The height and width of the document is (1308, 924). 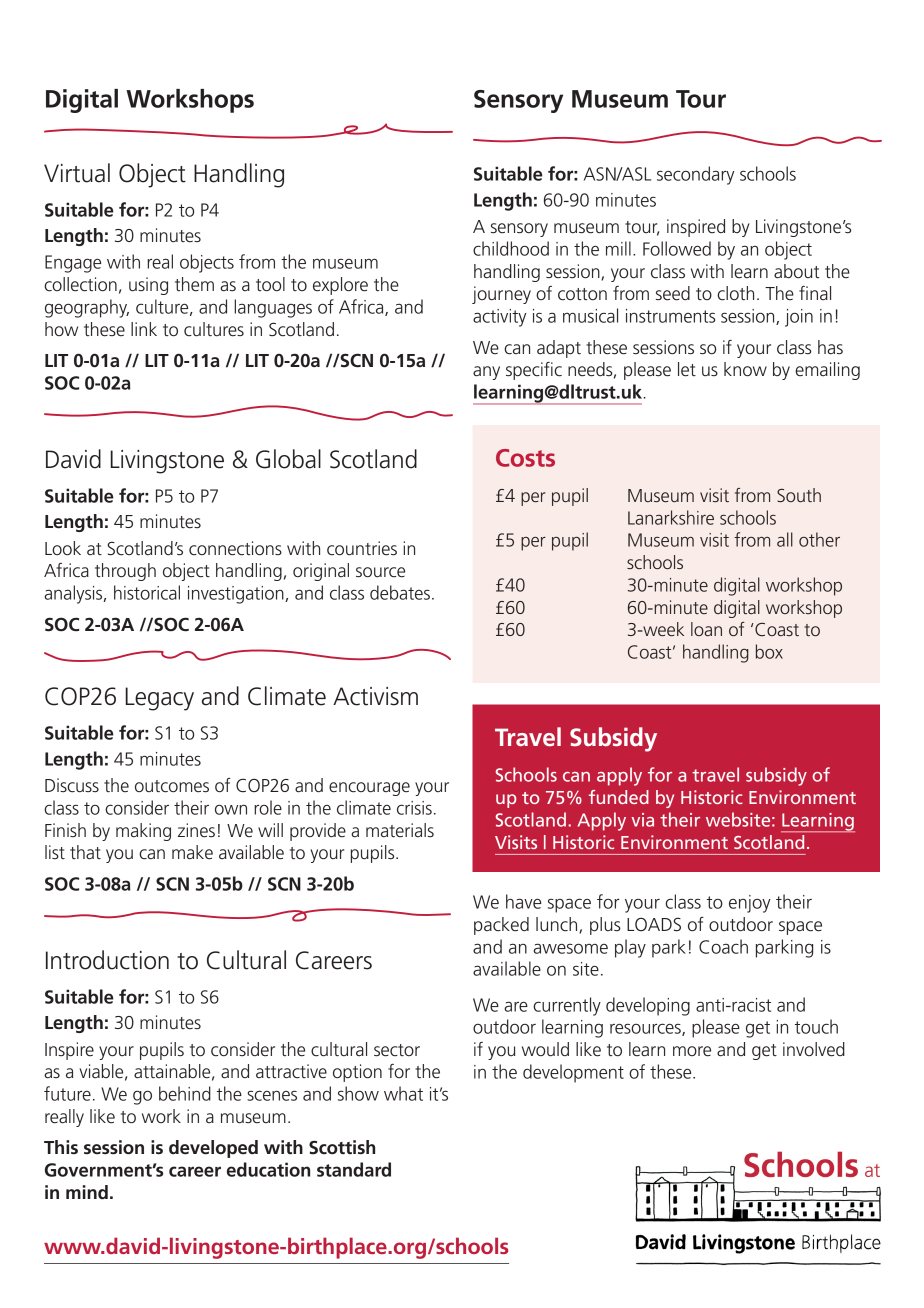 I want to click on Virtual, so click(x=77, y=173).
